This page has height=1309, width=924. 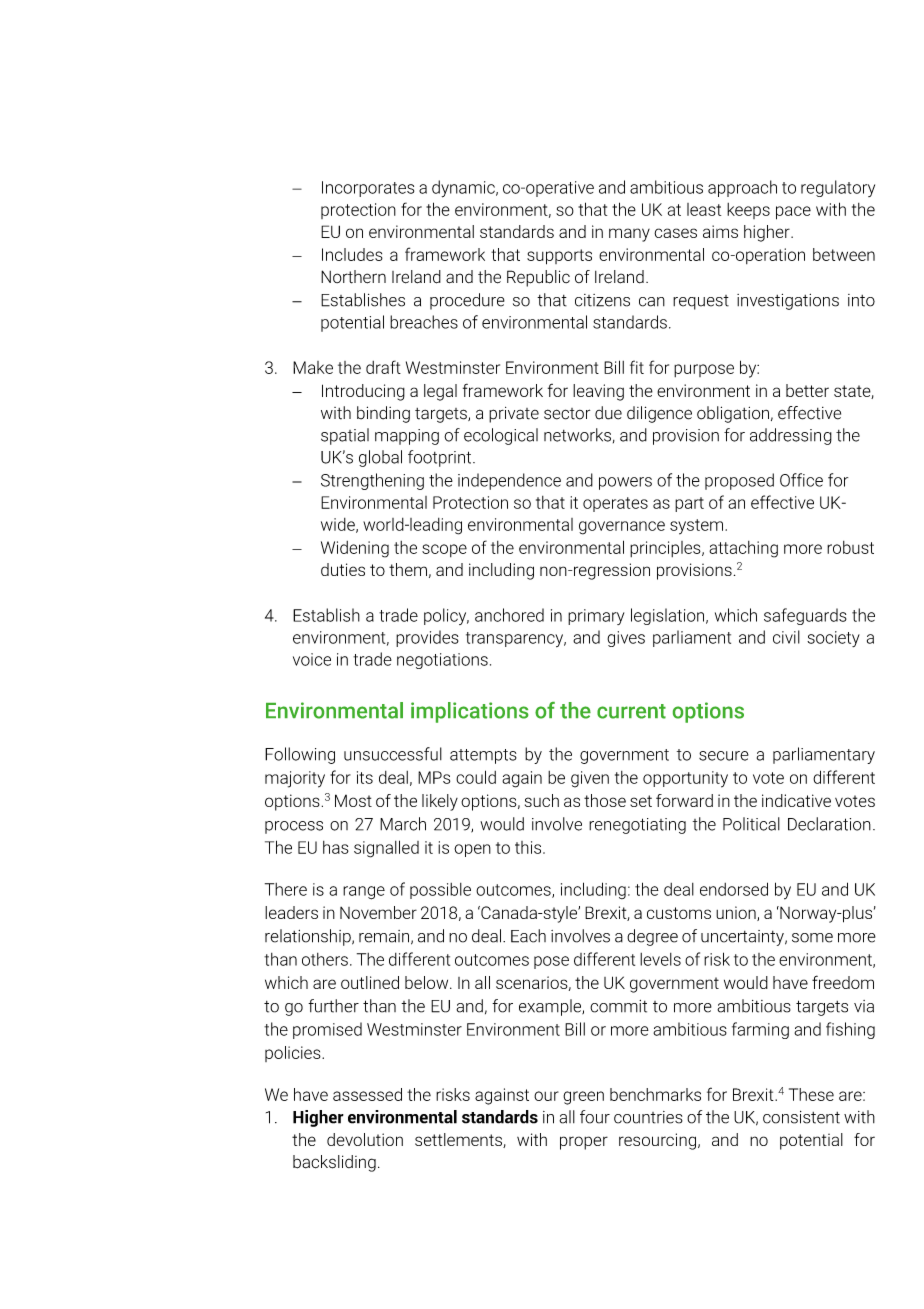 What do you see at coordinates (559, 257) in the page?
I see `supports` at bounding box center [559, 257].
